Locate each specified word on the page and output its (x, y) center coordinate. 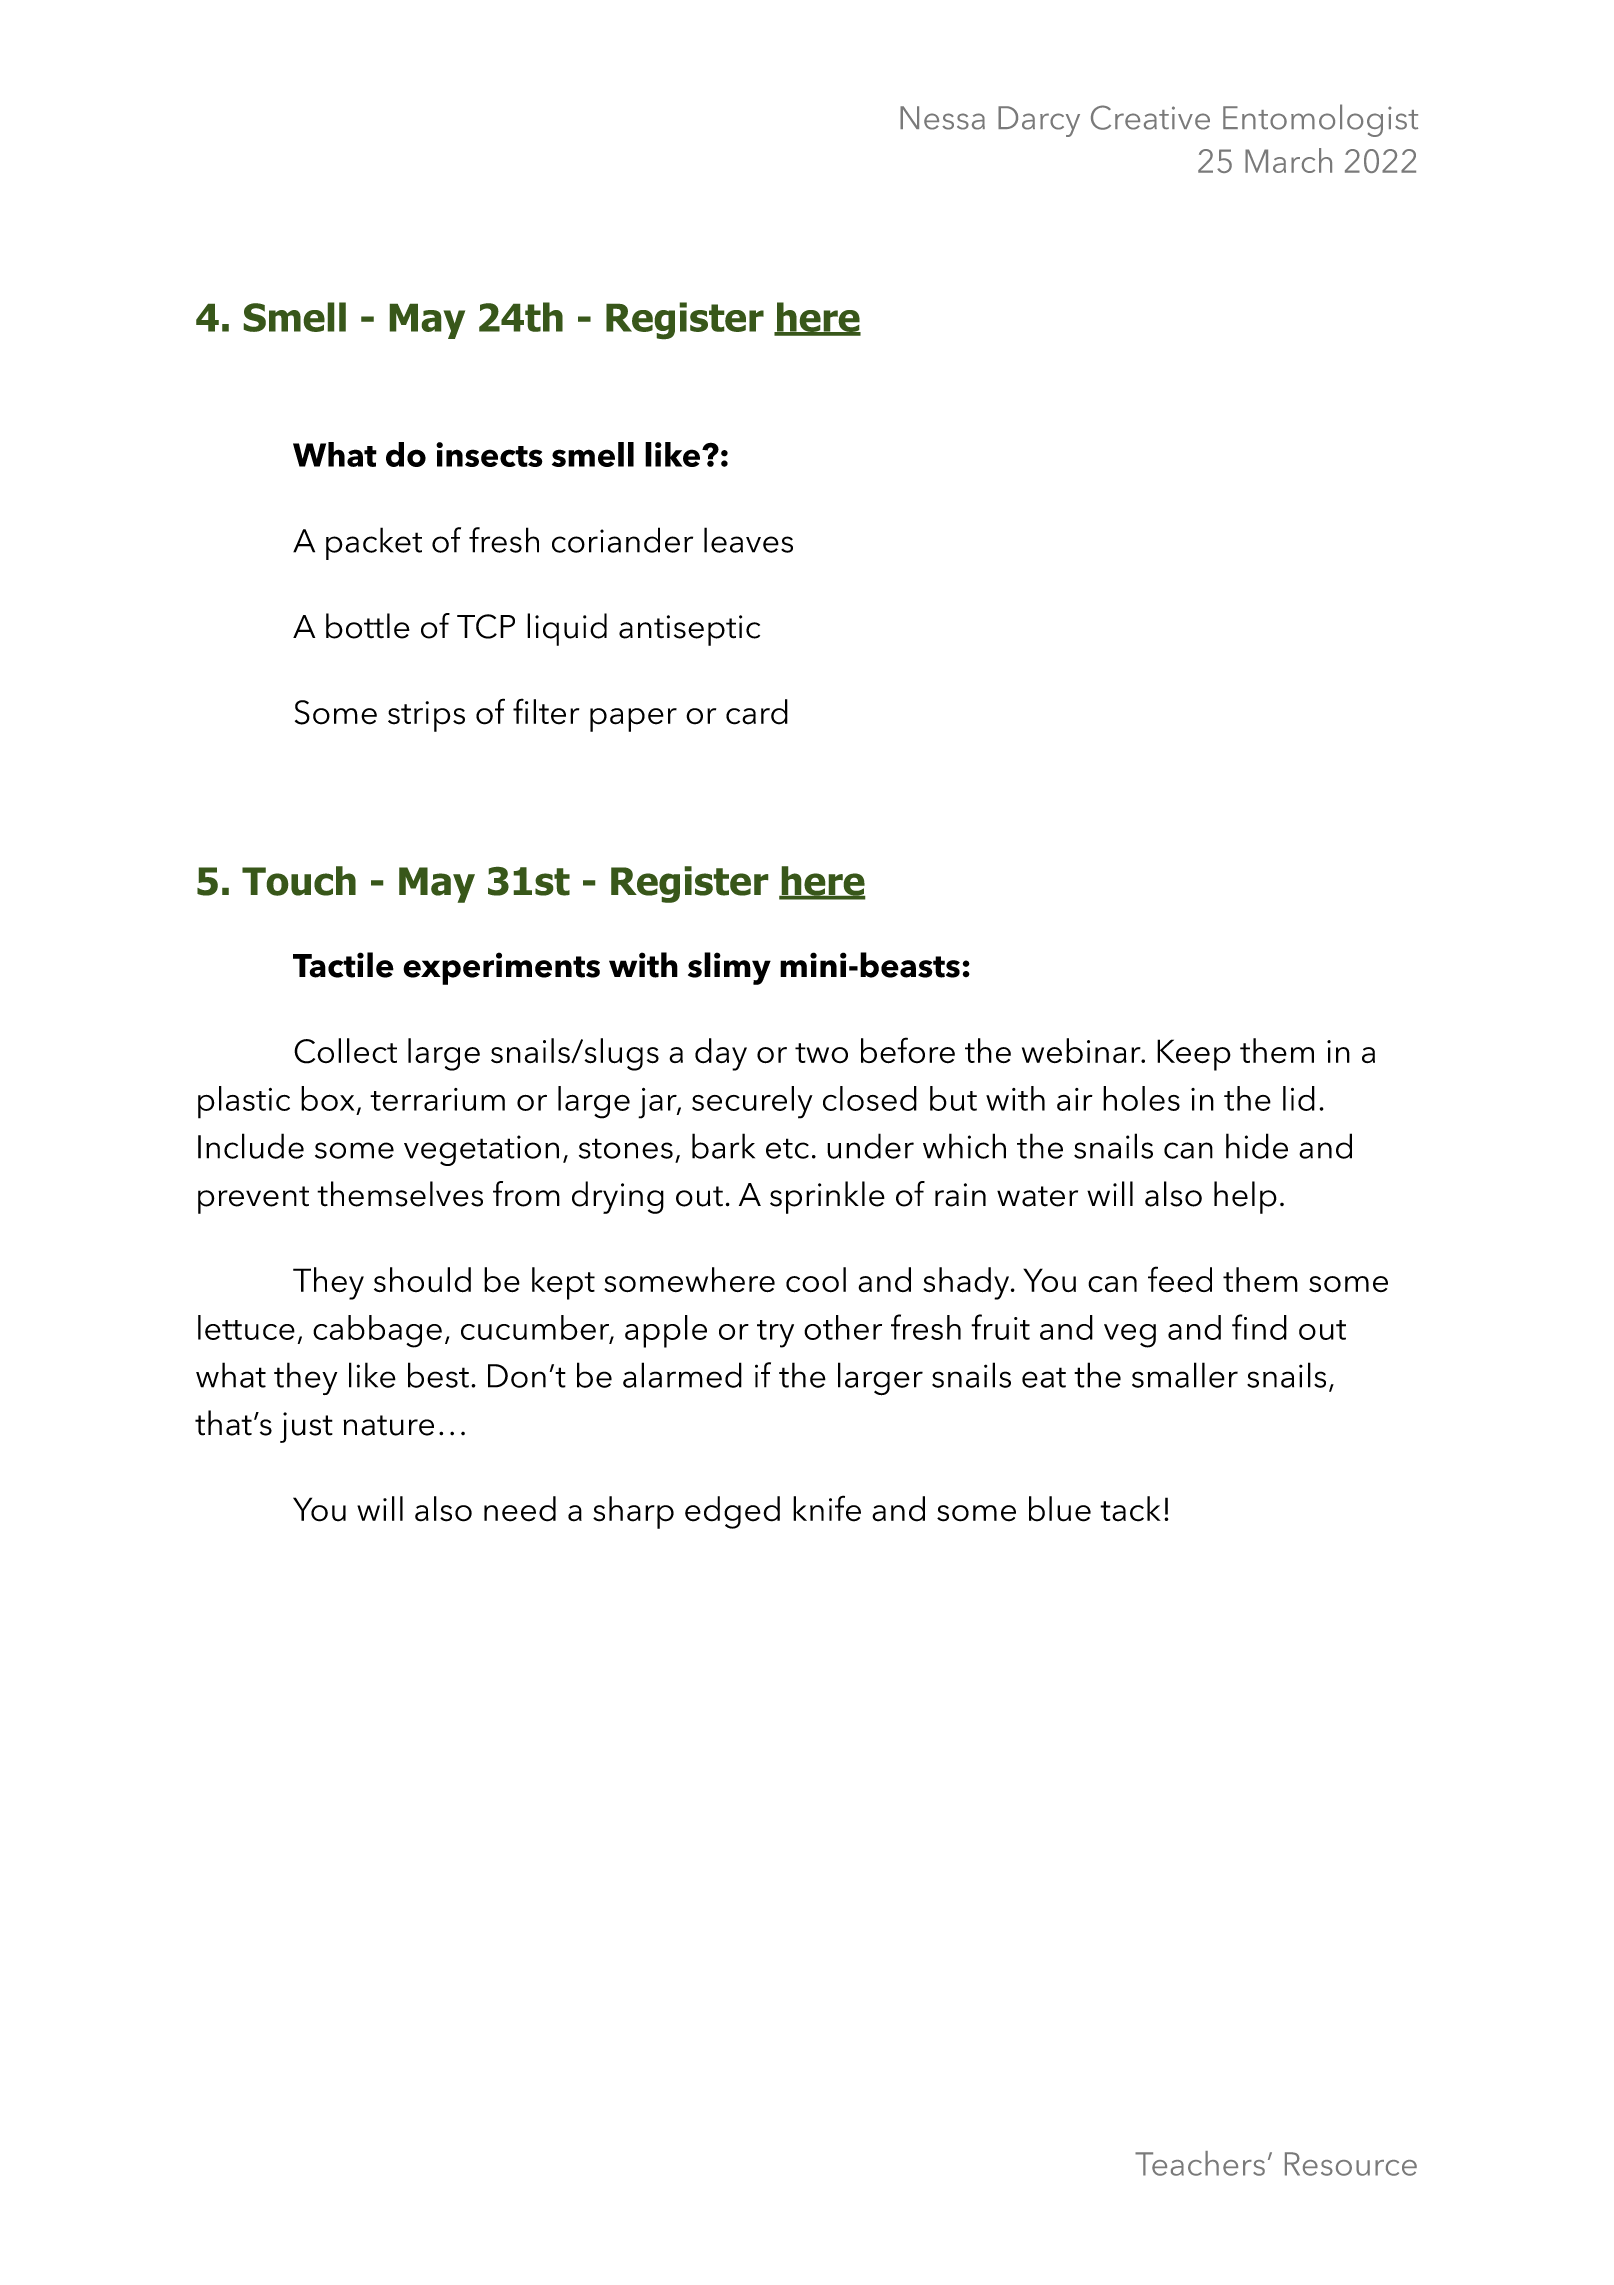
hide (1257, 1146)
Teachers (1200, 2163)
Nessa (942, 118)
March (1288, 160)
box (327, 1098)
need (520, 1509)
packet (374, 543)
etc (787, 1148)
